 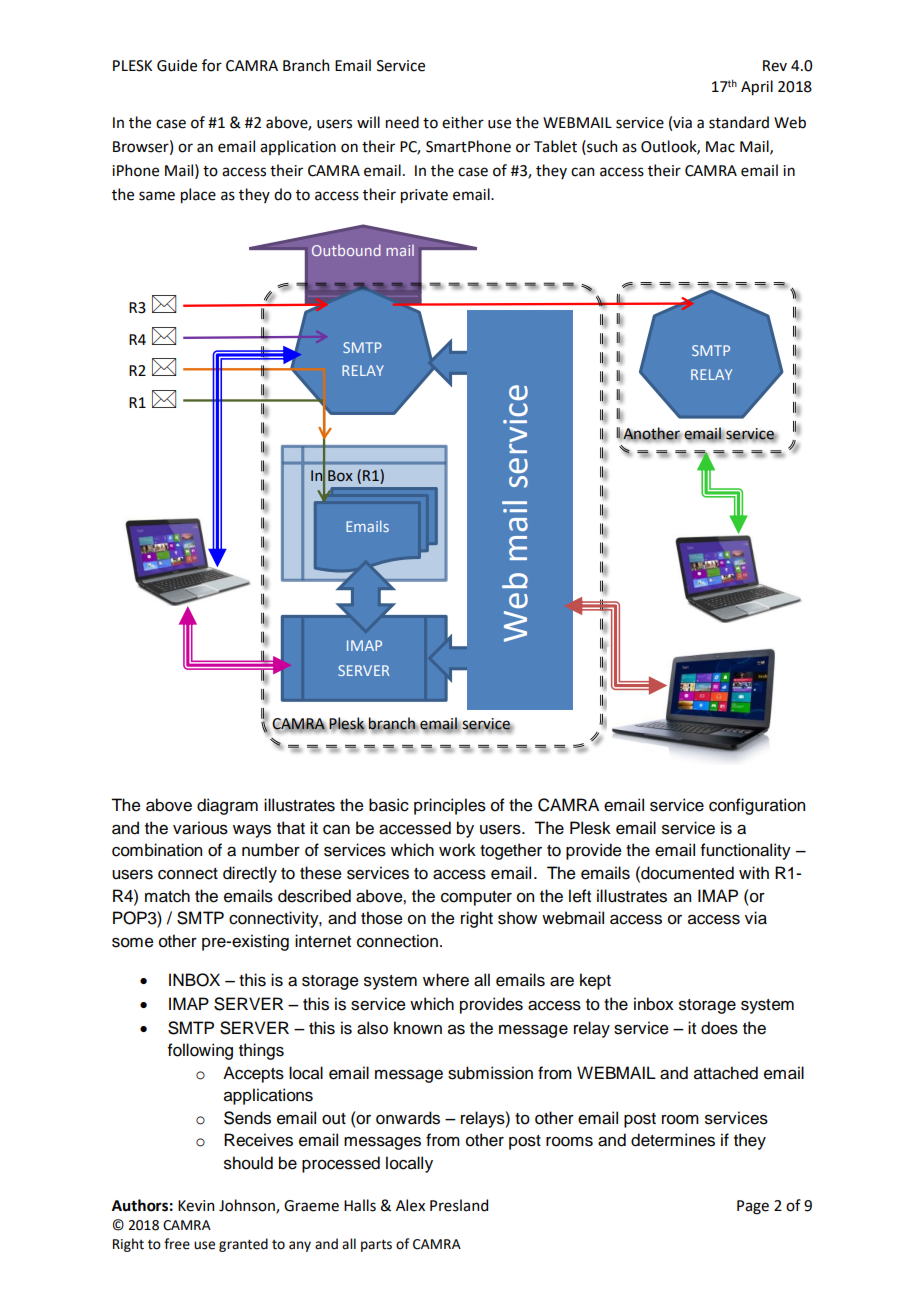 What do you see at coordinates (720, 147) in the document?
I see `Mac` at bounding box center [720, 147].
